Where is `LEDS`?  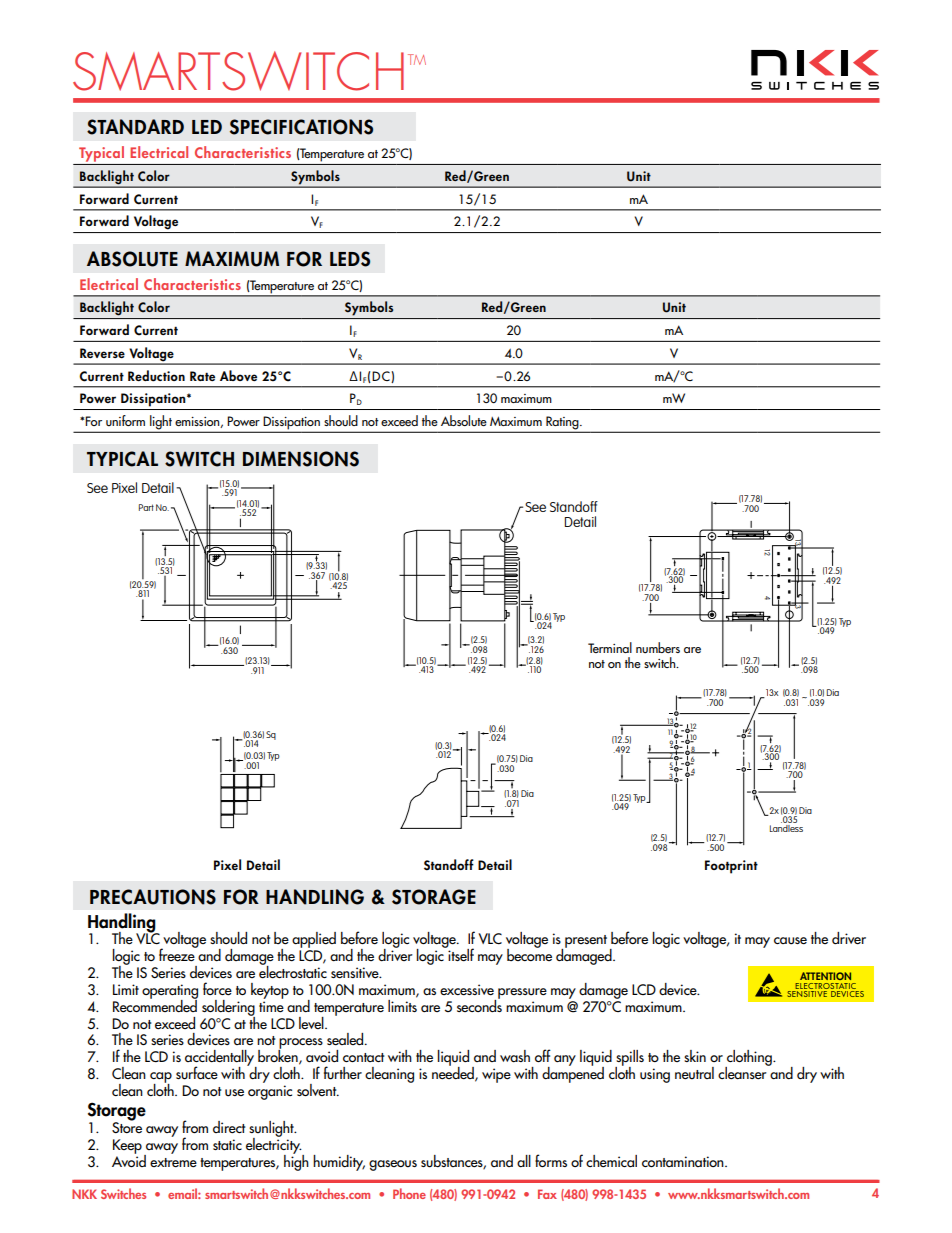
LEDS is located at coordinates (350, 259).
